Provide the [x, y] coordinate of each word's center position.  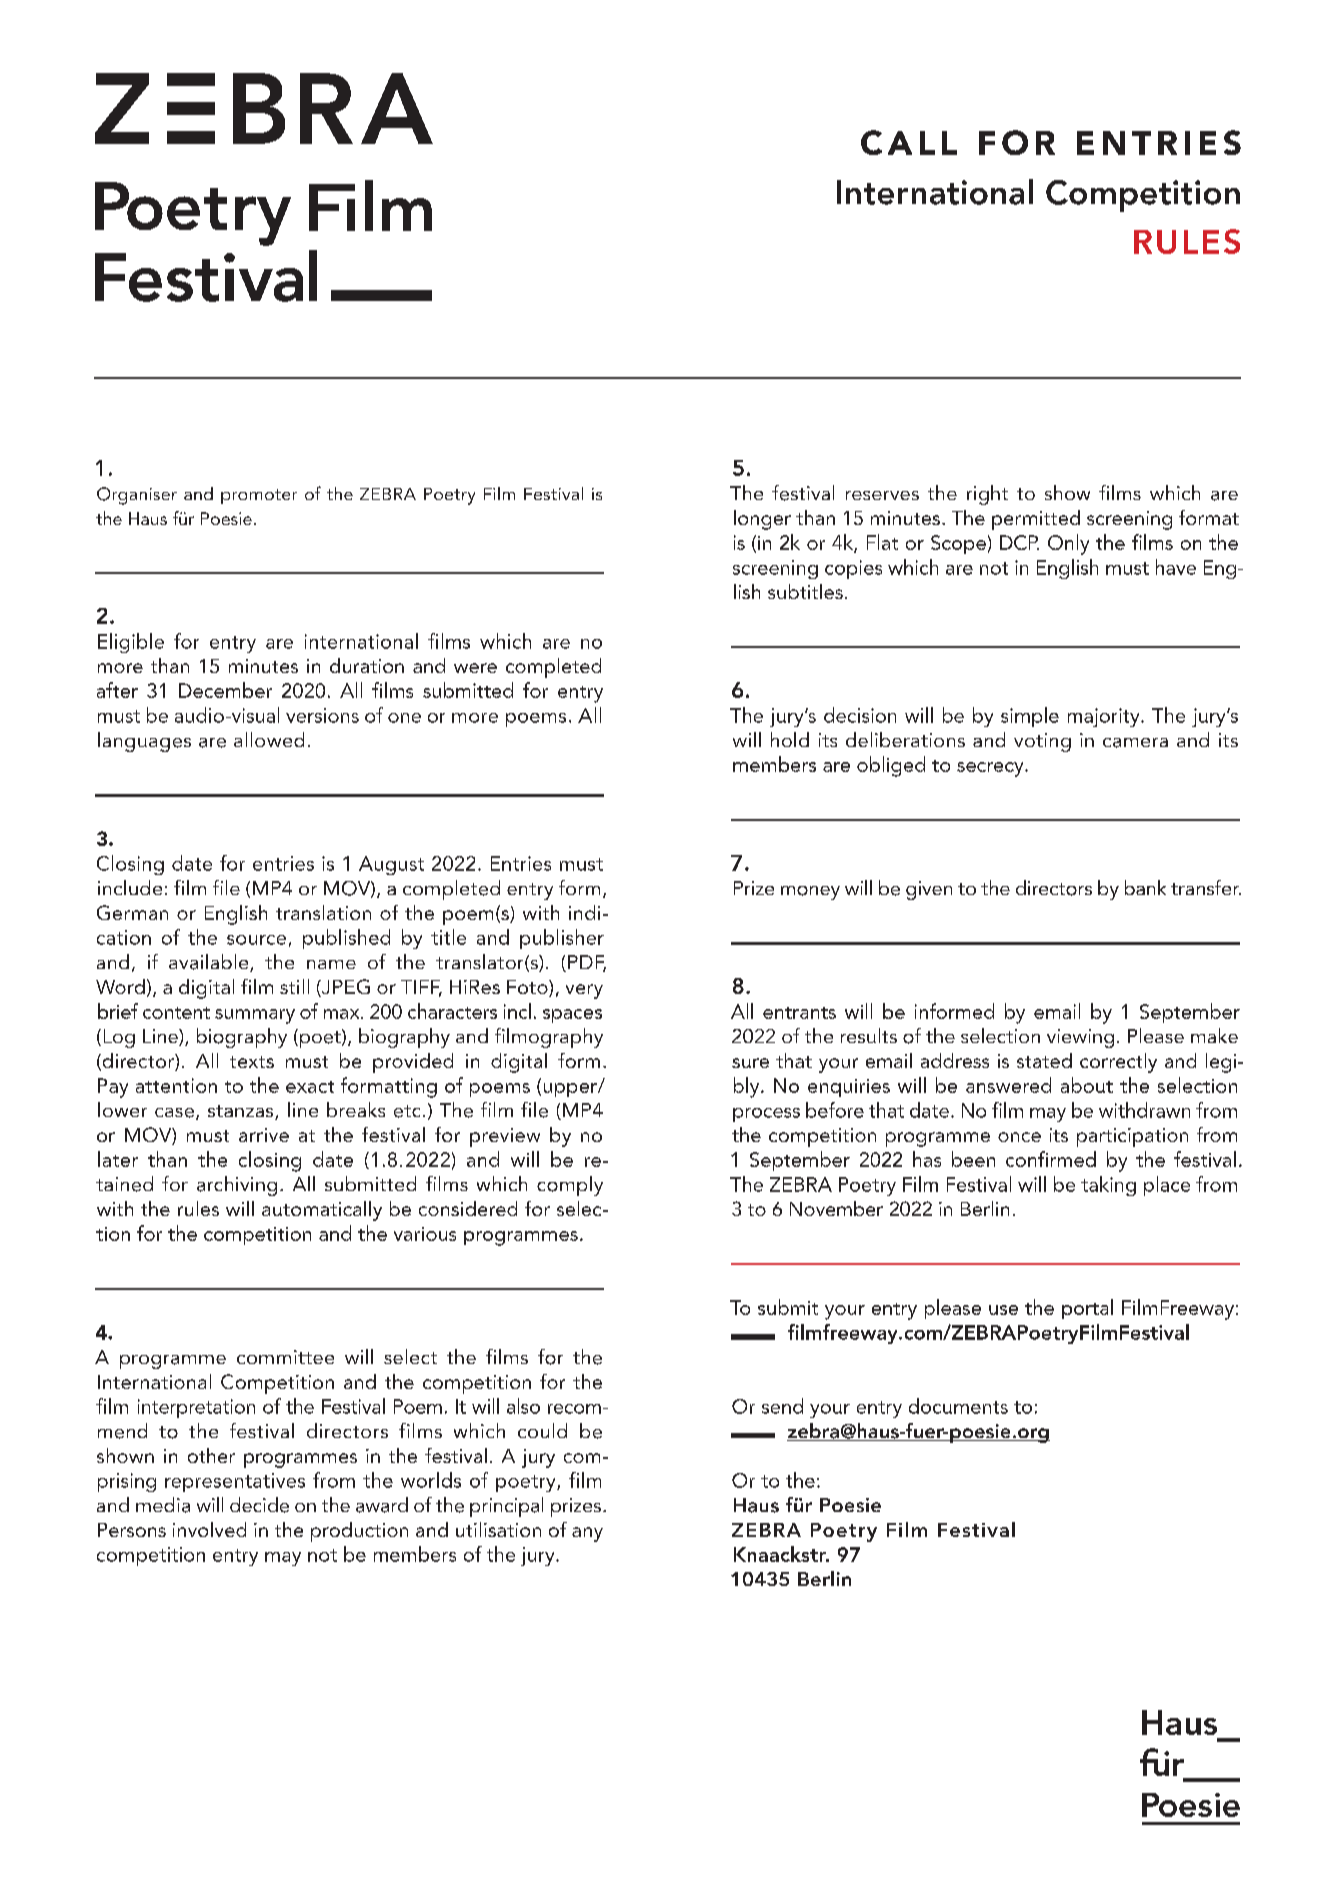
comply [570, 1186]
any [587, 1534]
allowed [269, 739]
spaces [572, 1016]
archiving [237, 1186]
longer [762, 520]
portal [1087, 1309]
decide [259, 1505]
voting [1042, 742]
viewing [1080, 1038]
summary [255, 1016]
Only [1068, 544]
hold [790, 739]
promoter [259, 496]
